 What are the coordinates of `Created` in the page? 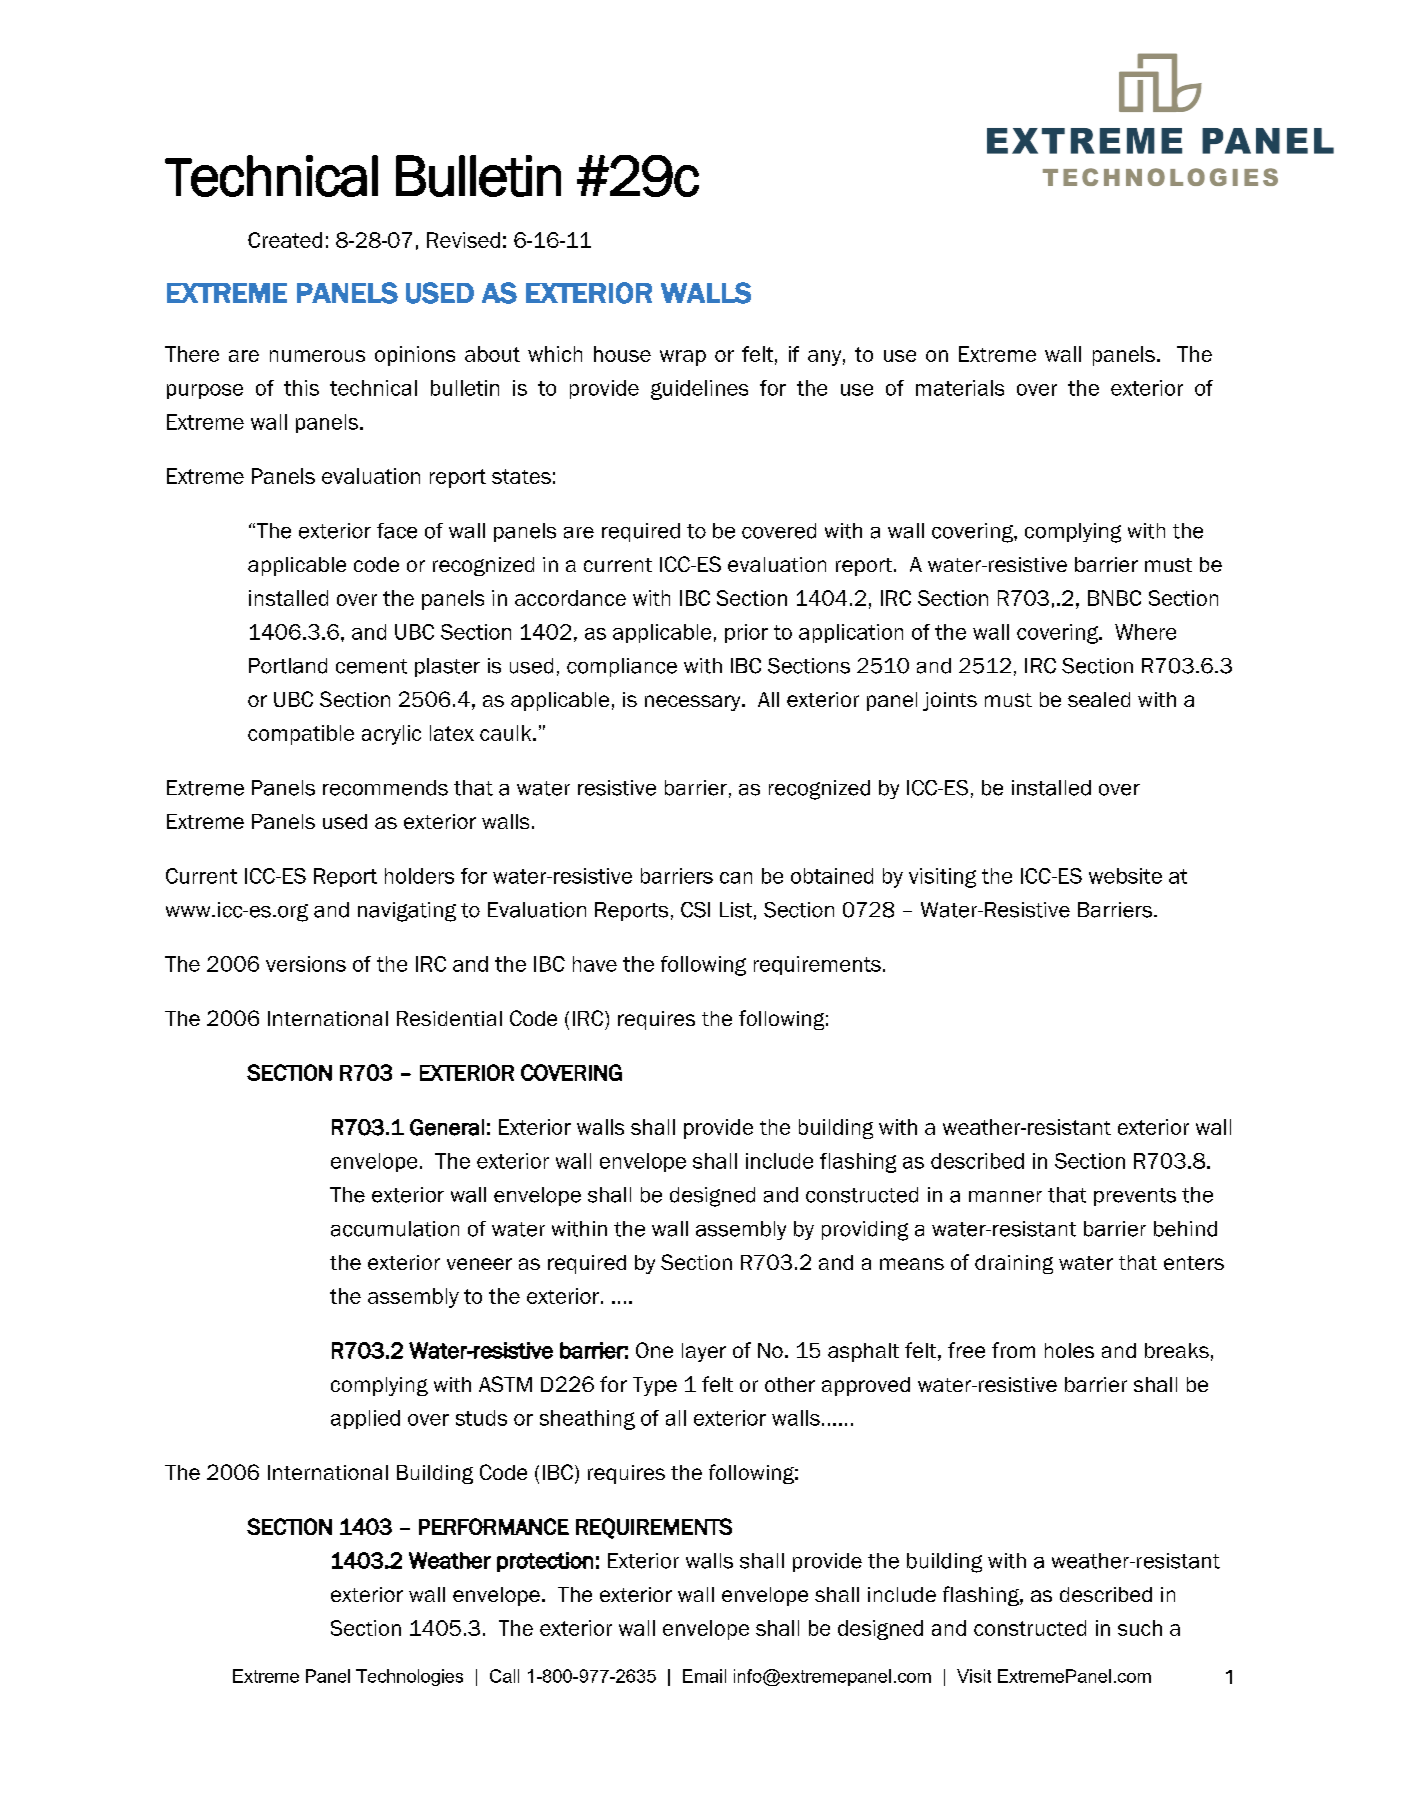 It's located at (285, 240).
